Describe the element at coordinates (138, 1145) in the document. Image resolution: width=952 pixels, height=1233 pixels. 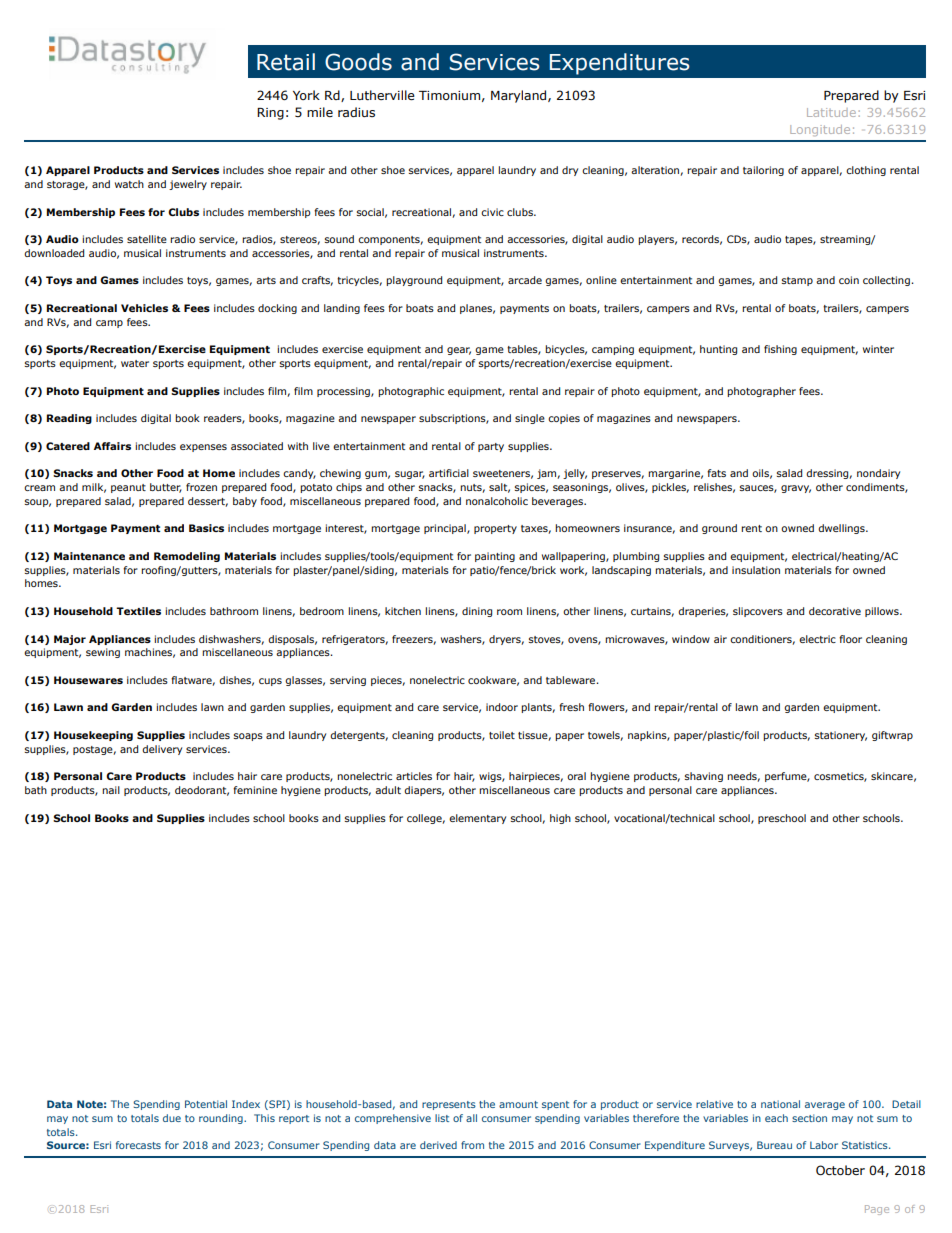
I see `forecasts` at that location.
